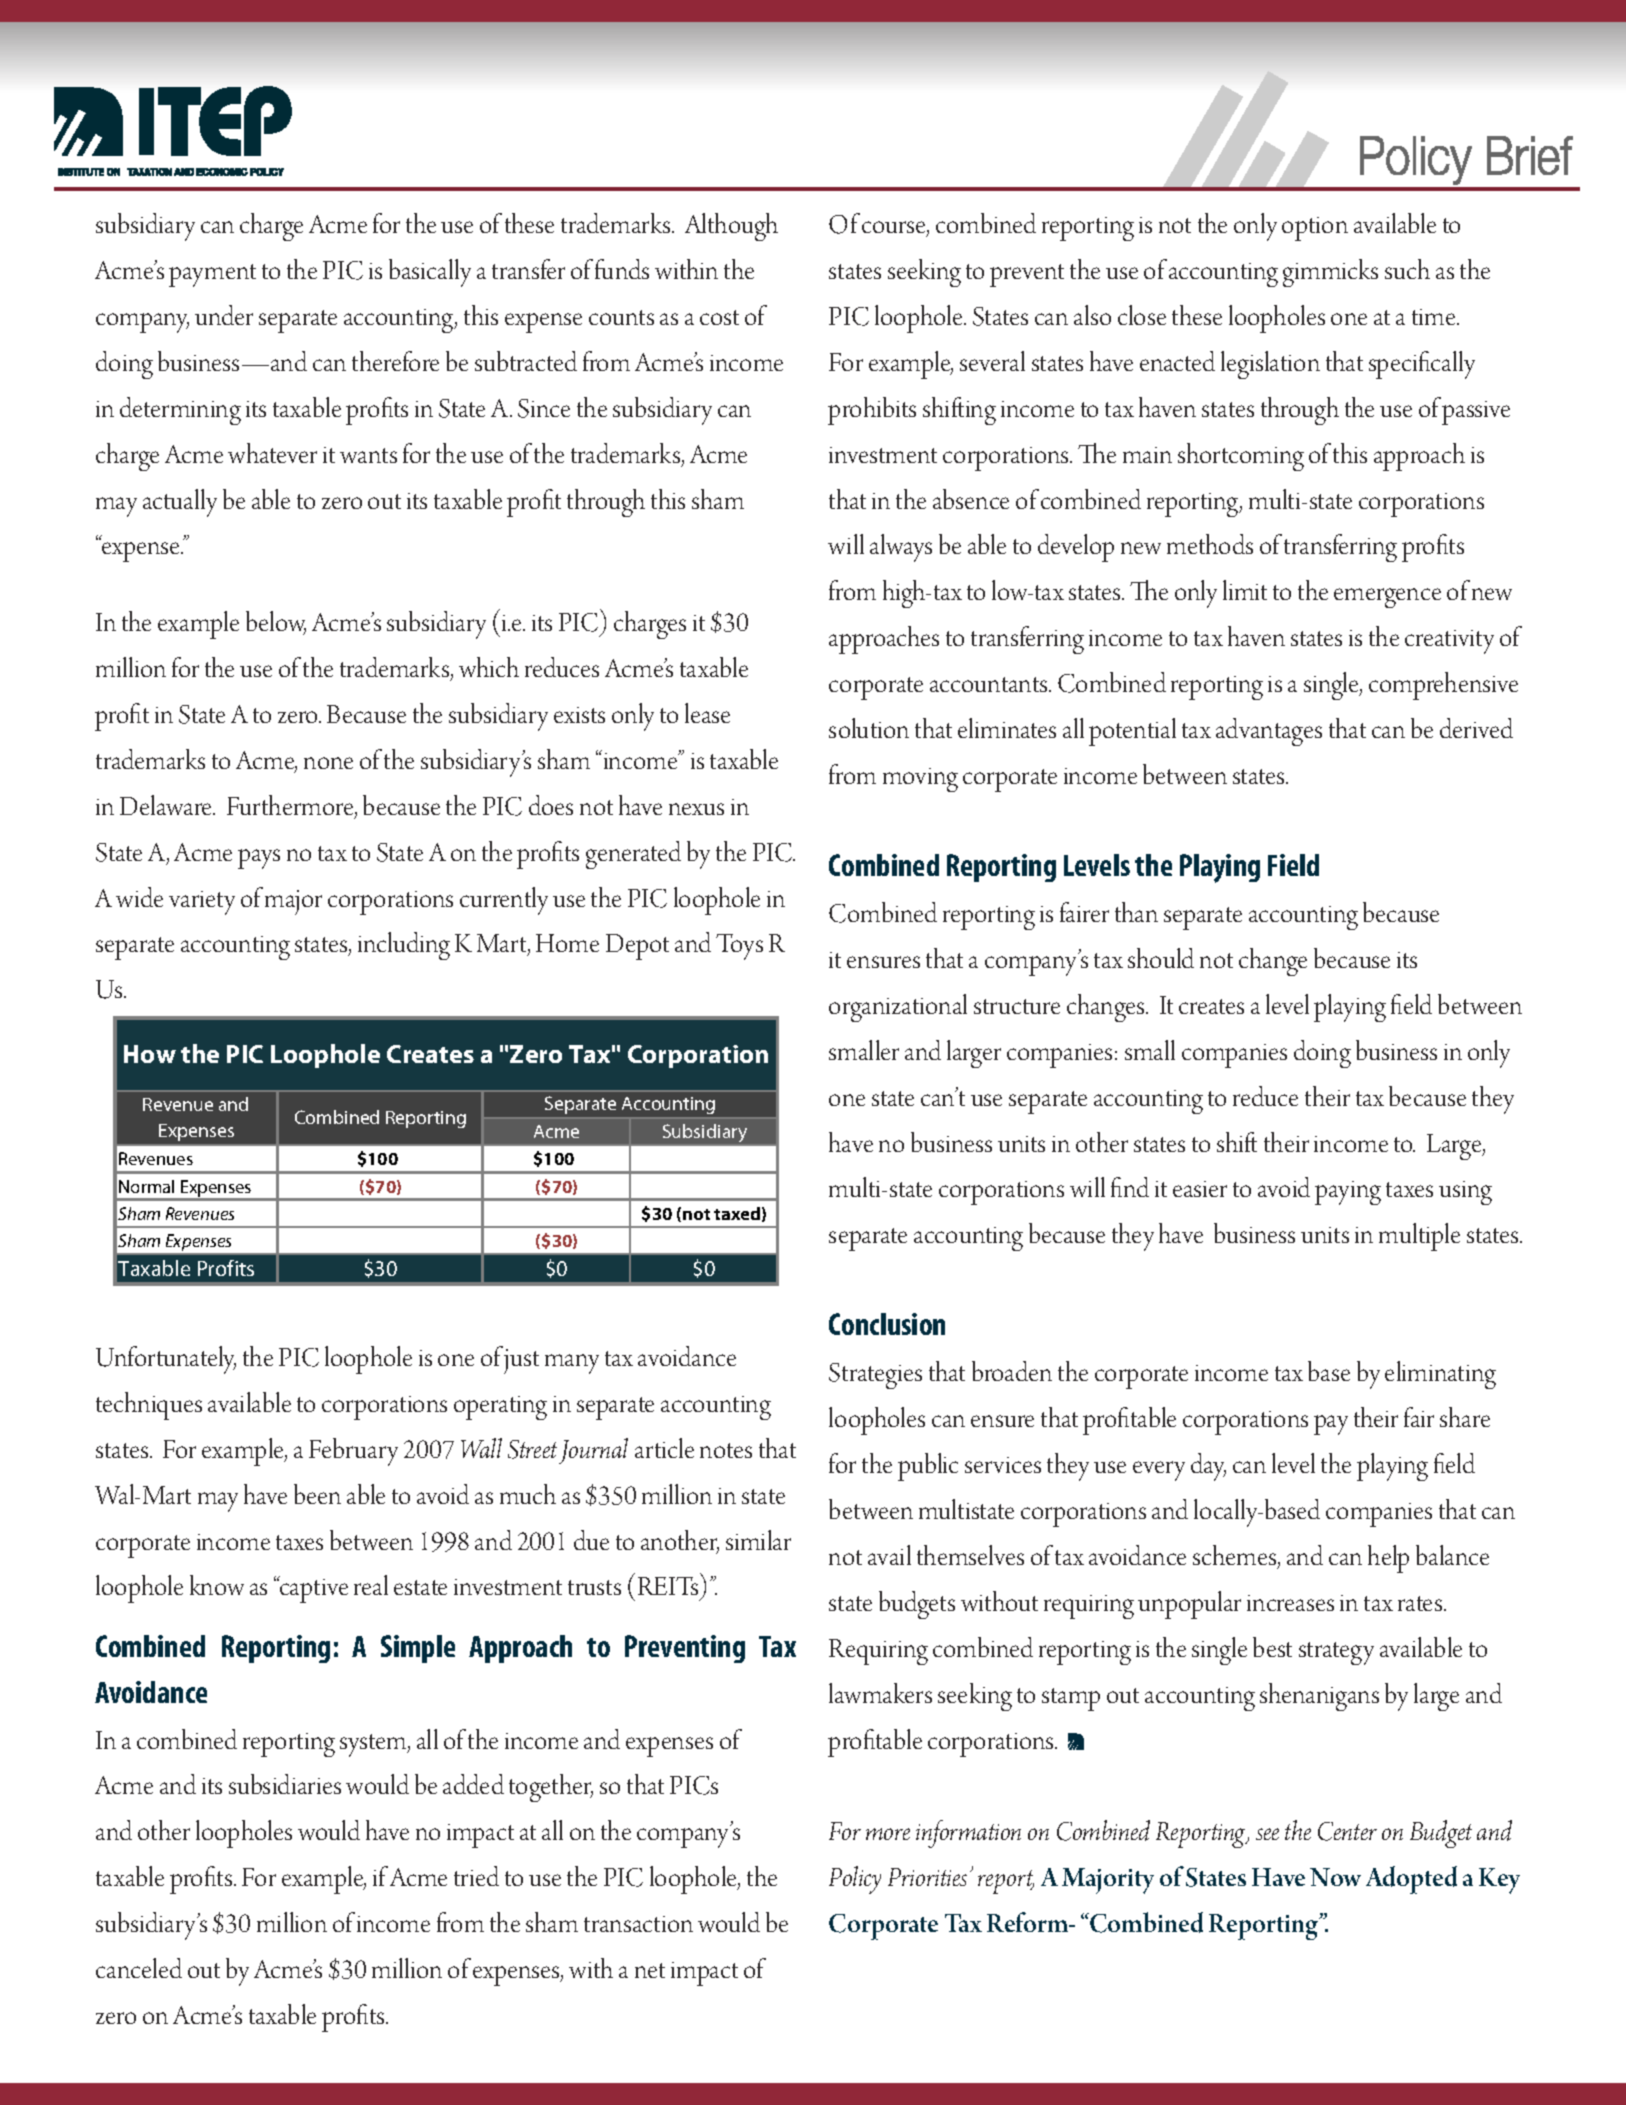 The width and height of the screenshot is (1626, 2105). Describe the element at coordinates (1269, 732) in the screenshot. I see `advantages` at that location.
